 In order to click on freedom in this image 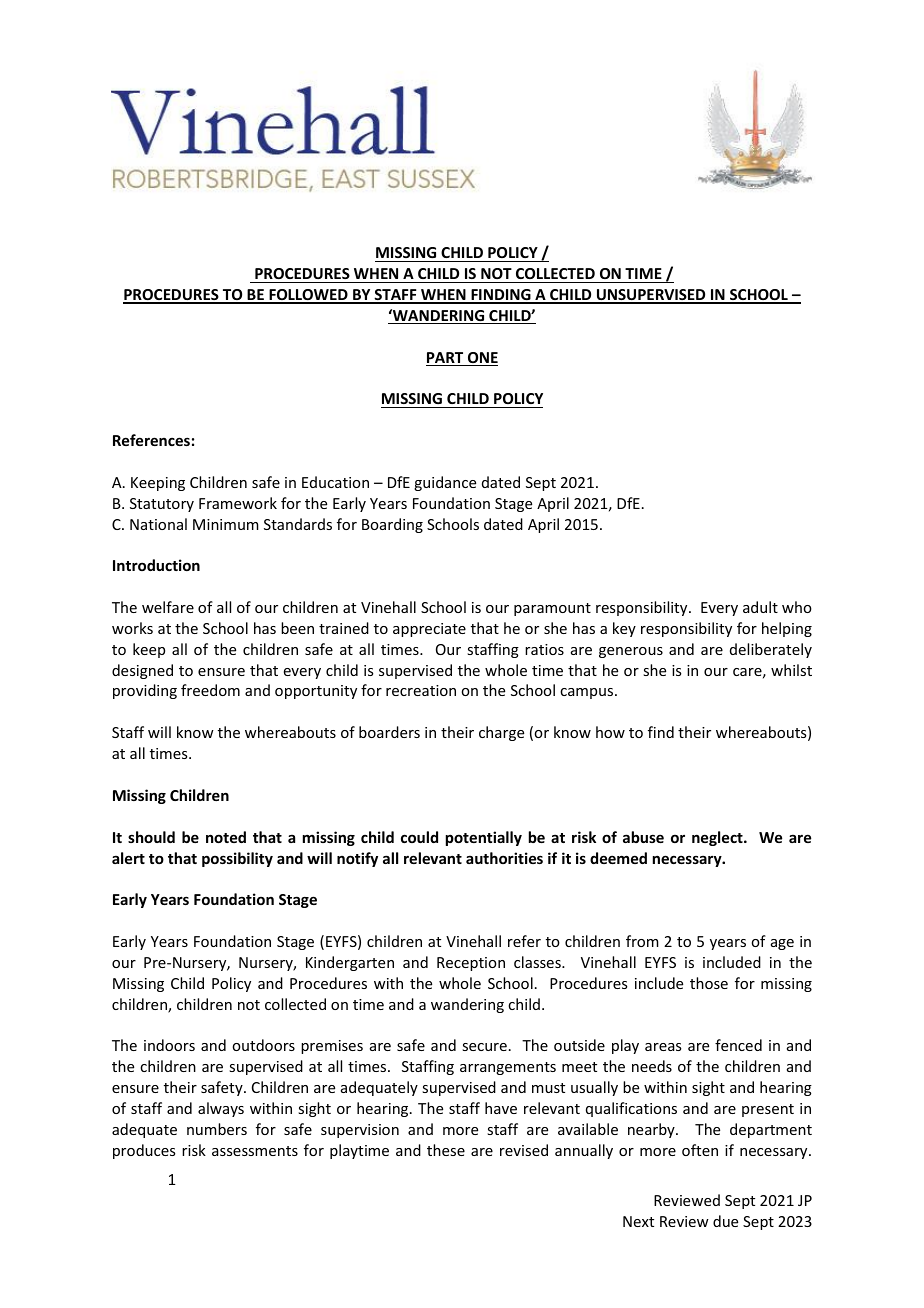, I will do `click(210, 690)`.
